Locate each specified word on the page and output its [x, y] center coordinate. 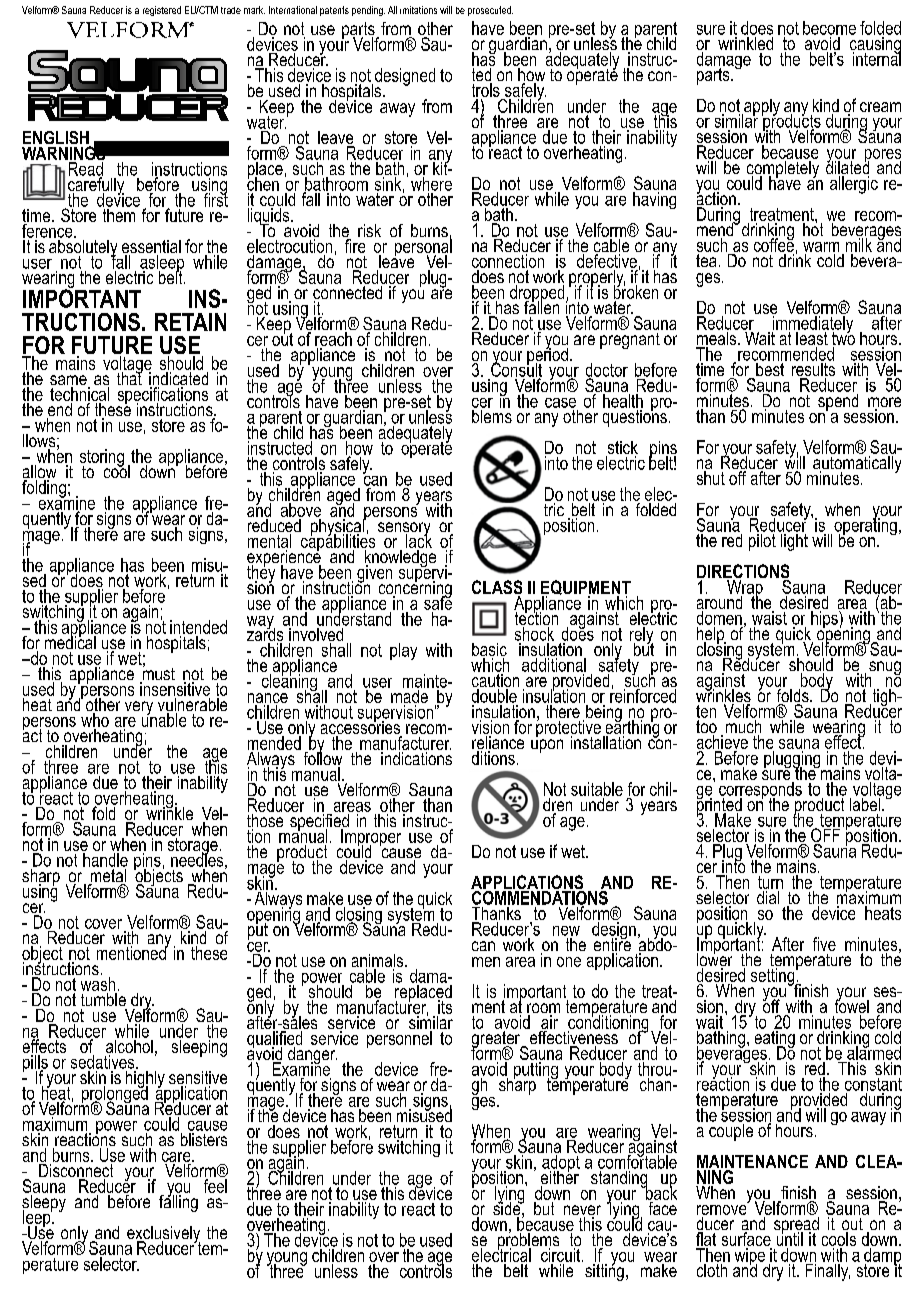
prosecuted [490, 11]
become [829, 28]
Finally [827, 1271]
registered [162, 11]
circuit [562, 1255]
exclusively [163, 1236]
